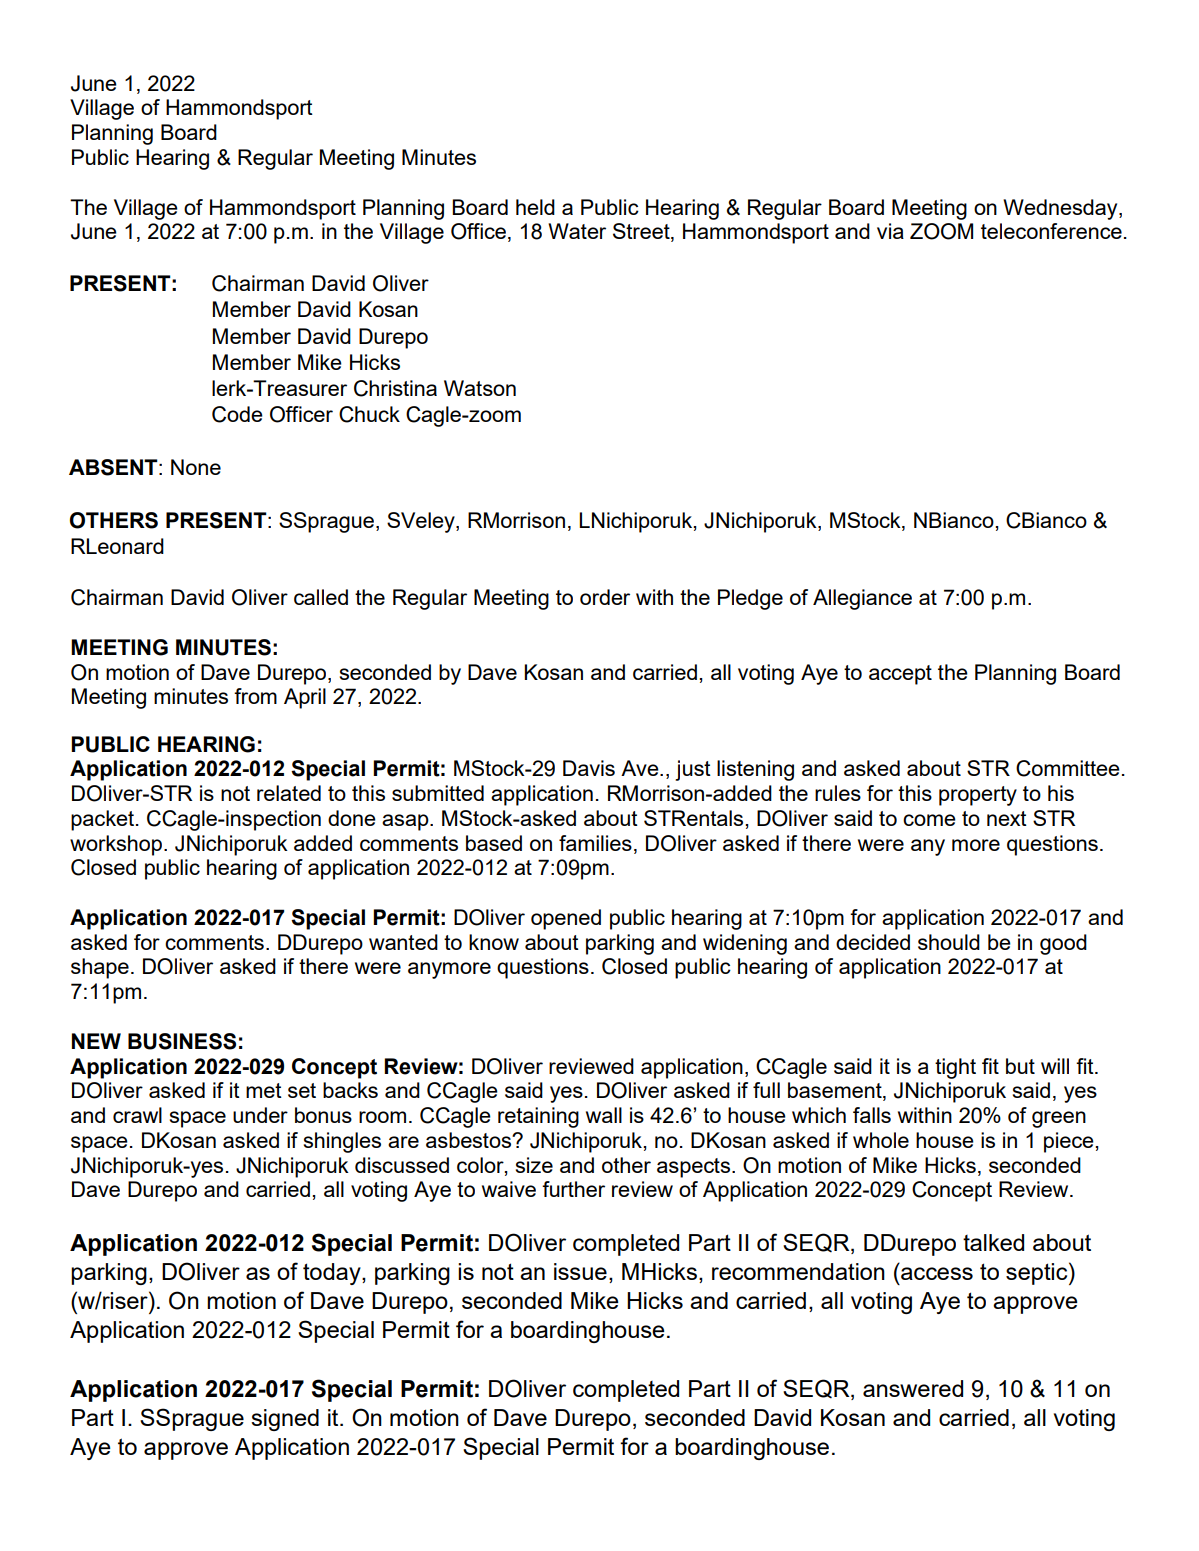 Image resolution: width=1199 pixels, height=1551 pixels. What do you see at coordinates (929, 820) in the screenshot?
I see `come` at bounding box center [929, 820].
